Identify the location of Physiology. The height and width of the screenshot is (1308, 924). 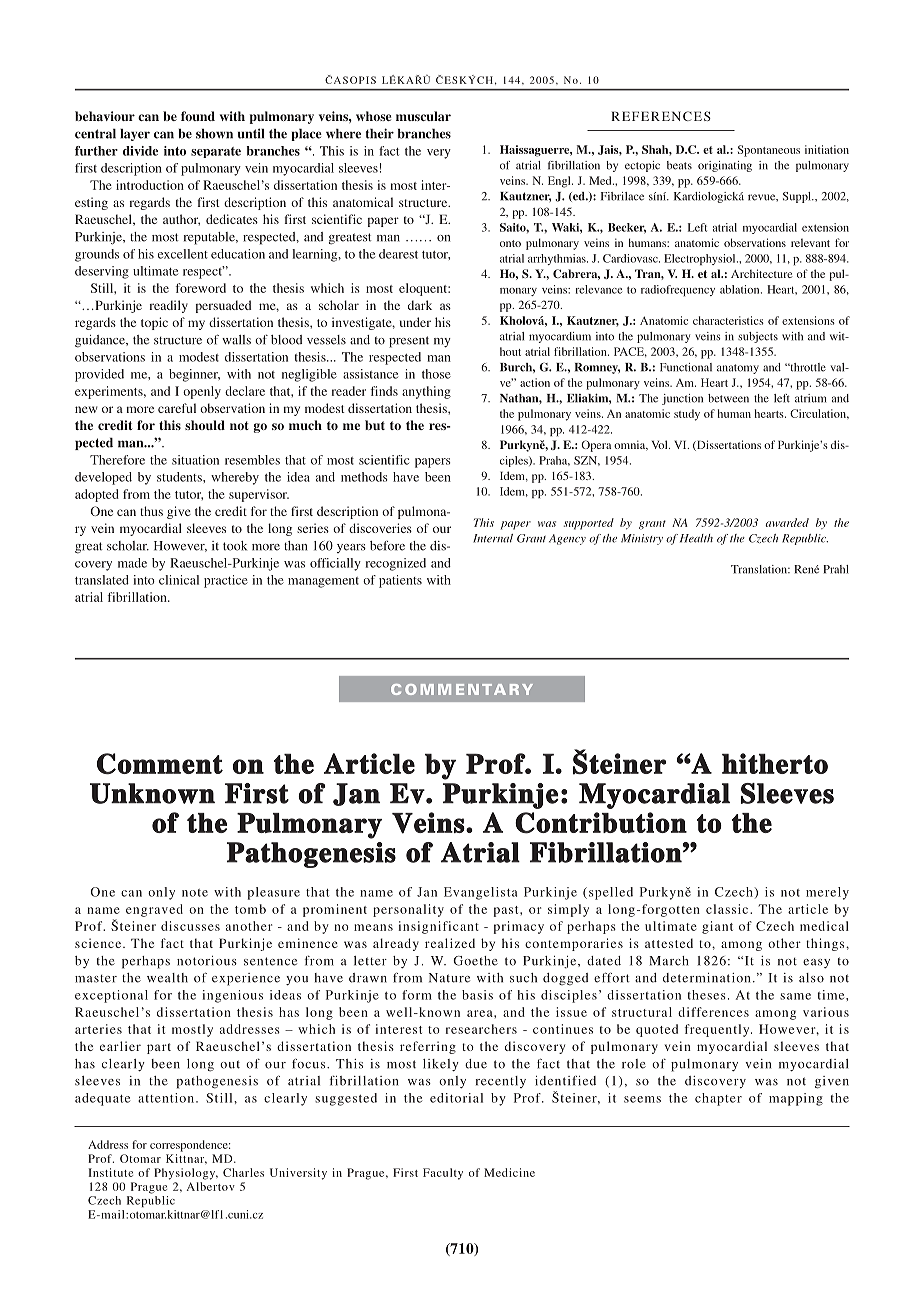
(186, 1174).
